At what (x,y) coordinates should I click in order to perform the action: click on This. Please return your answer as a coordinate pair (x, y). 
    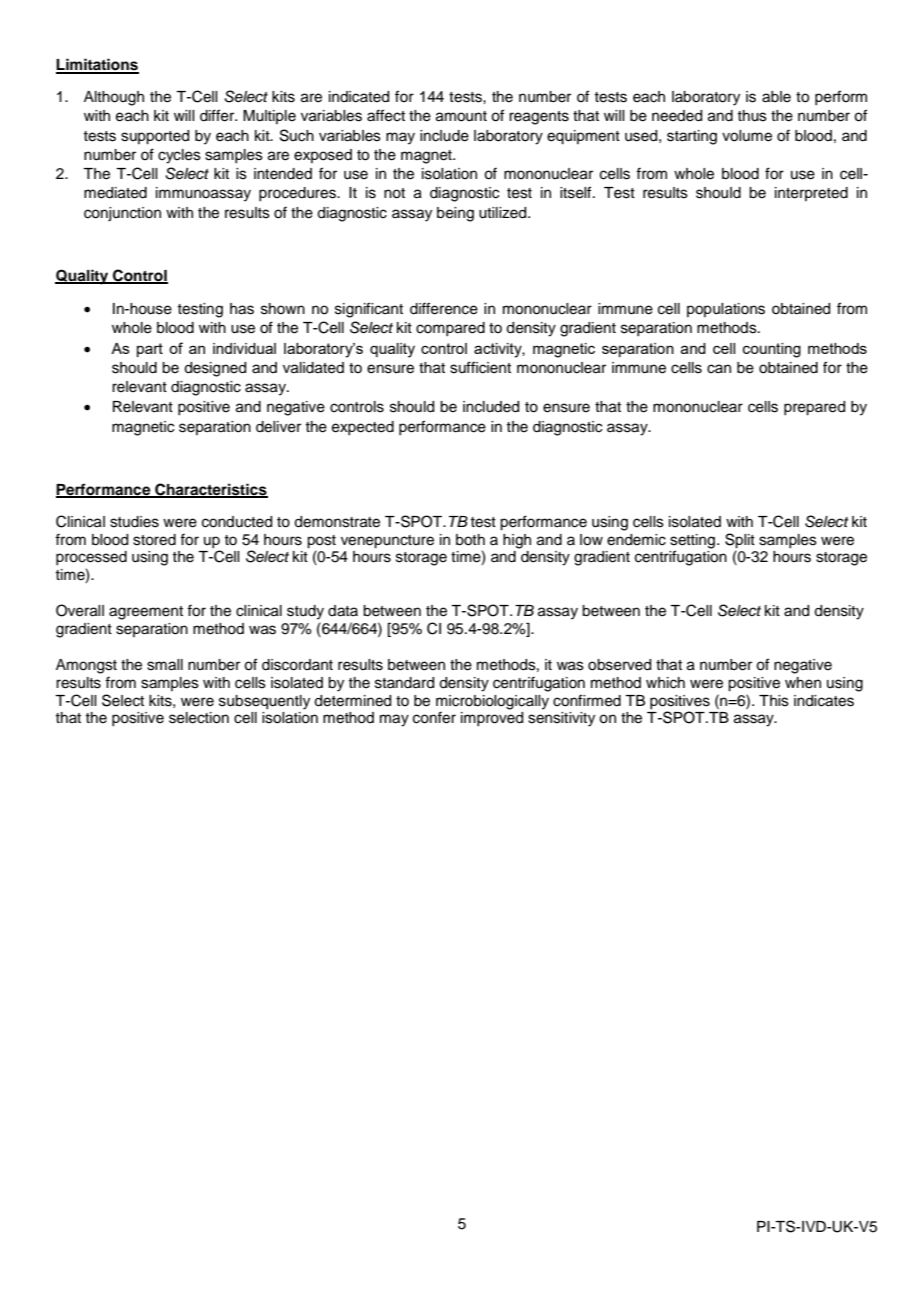
    Looking at the image, I should click on (774, 701).
